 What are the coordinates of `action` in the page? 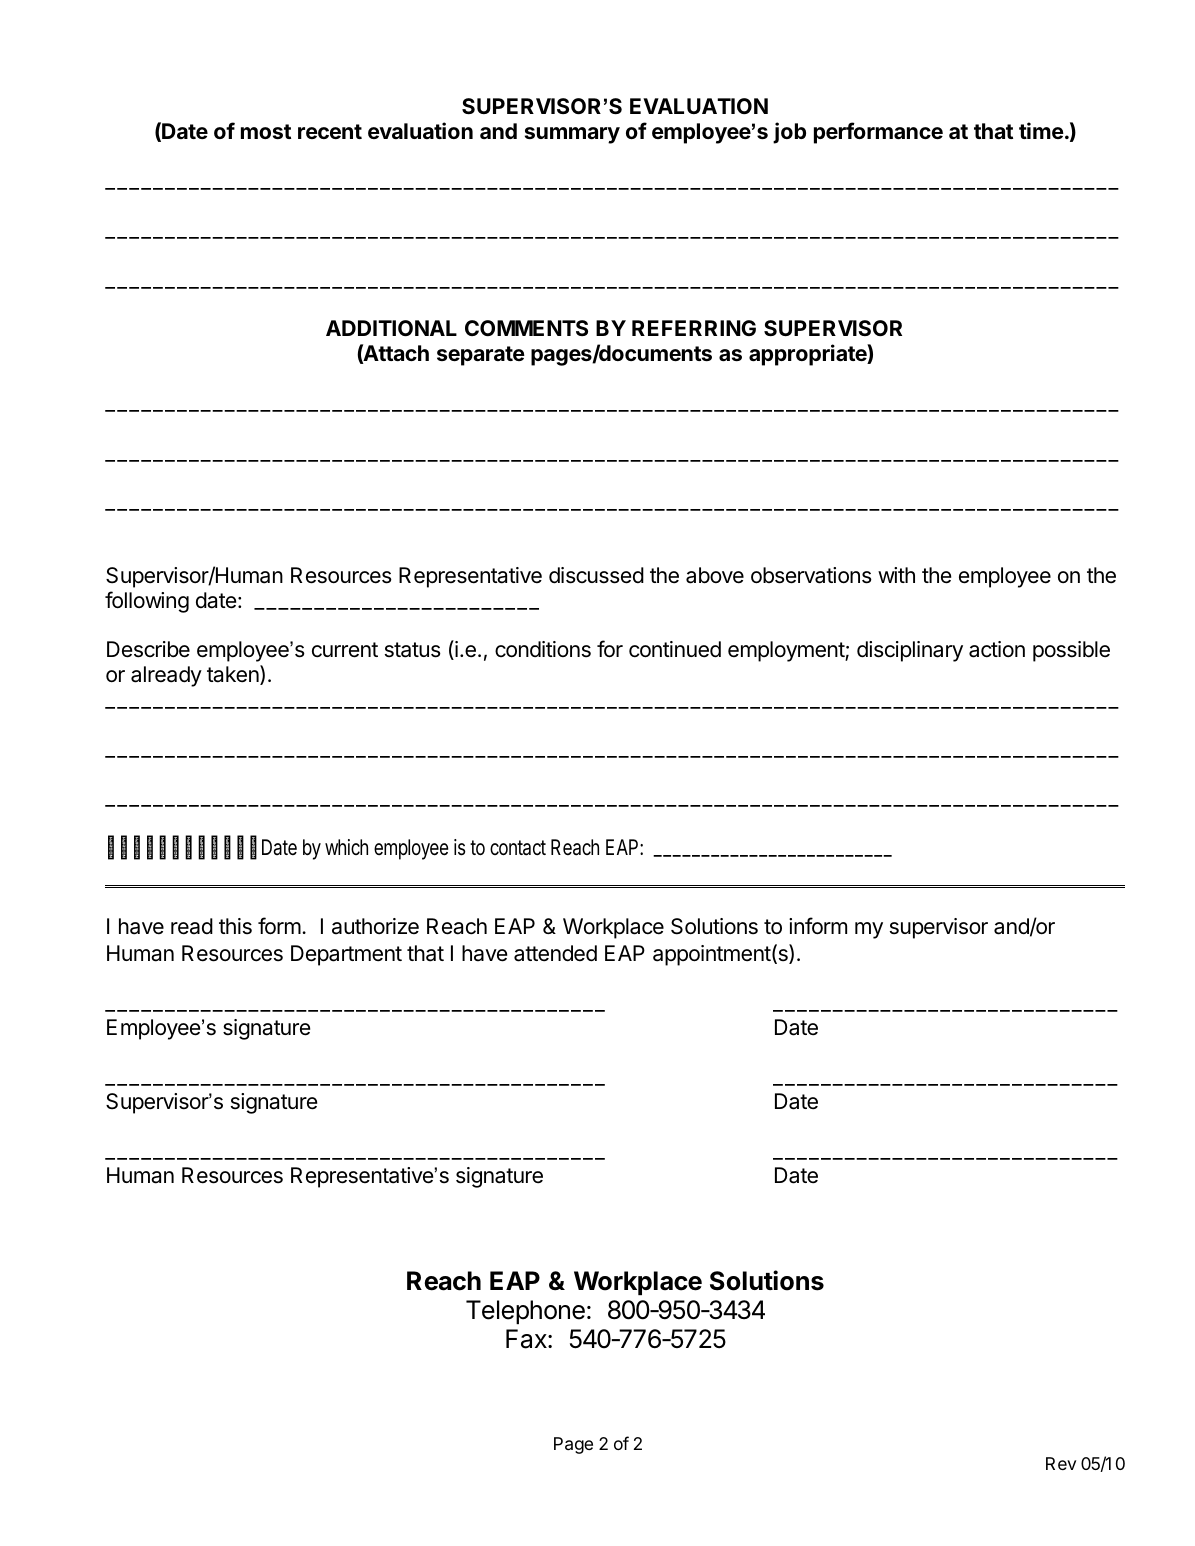 It's located at (997, 649).
